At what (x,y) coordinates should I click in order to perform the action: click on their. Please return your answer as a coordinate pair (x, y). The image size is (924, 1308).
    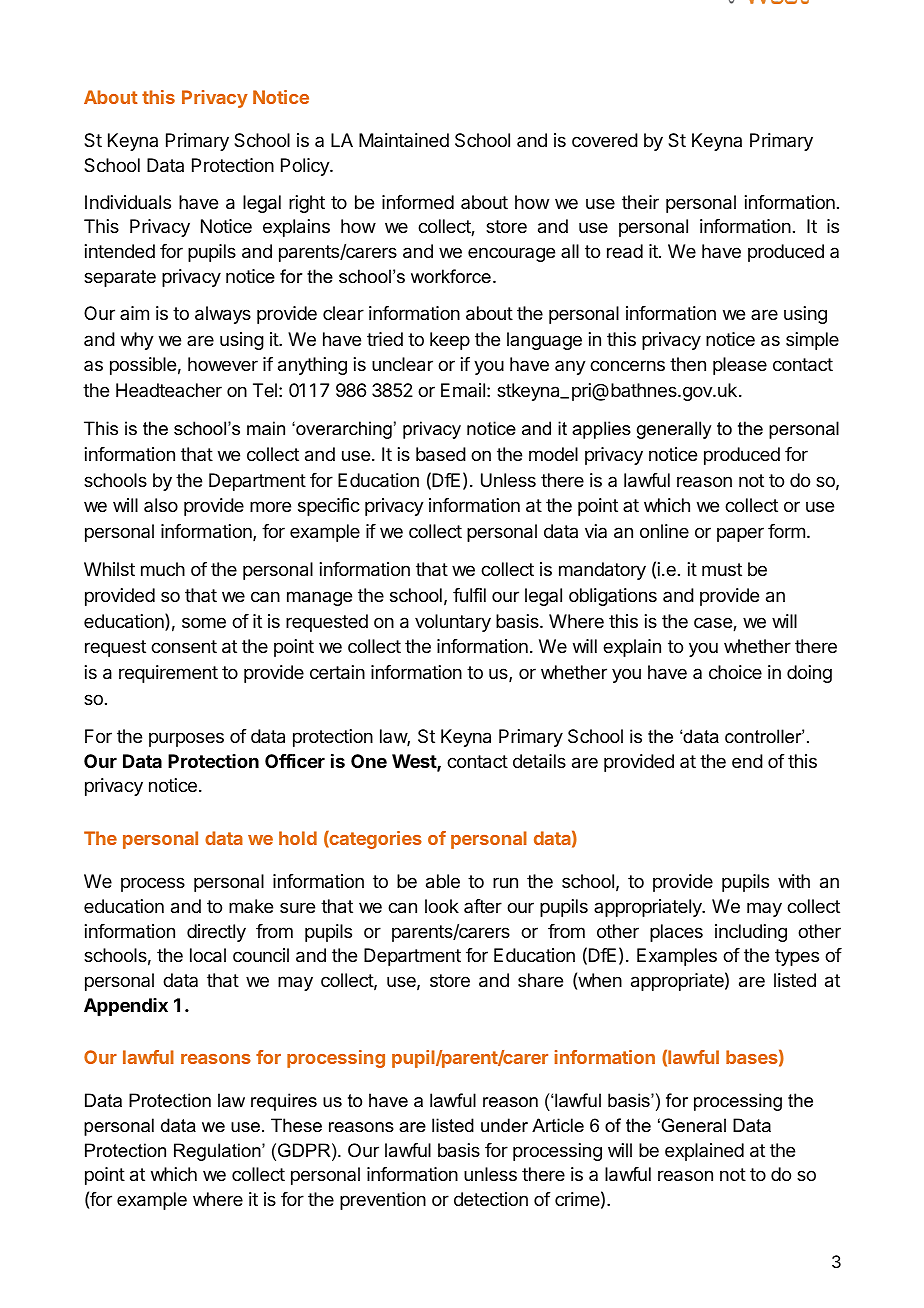
    Looking at the image, I should click on (640, 202).
